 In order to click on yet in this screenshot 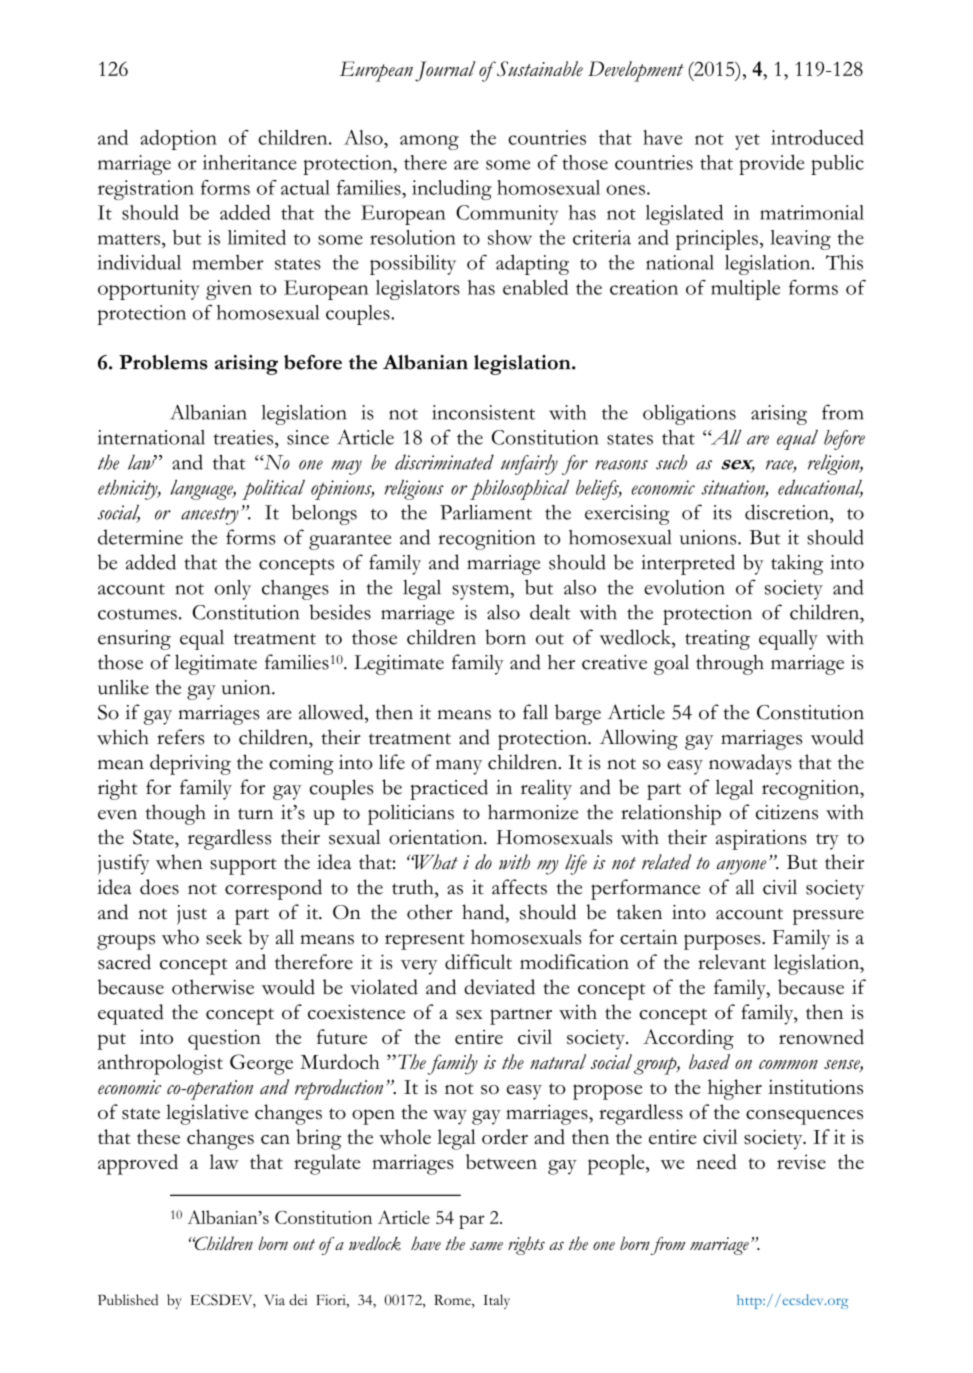, I will do `click(747, 142)`.
